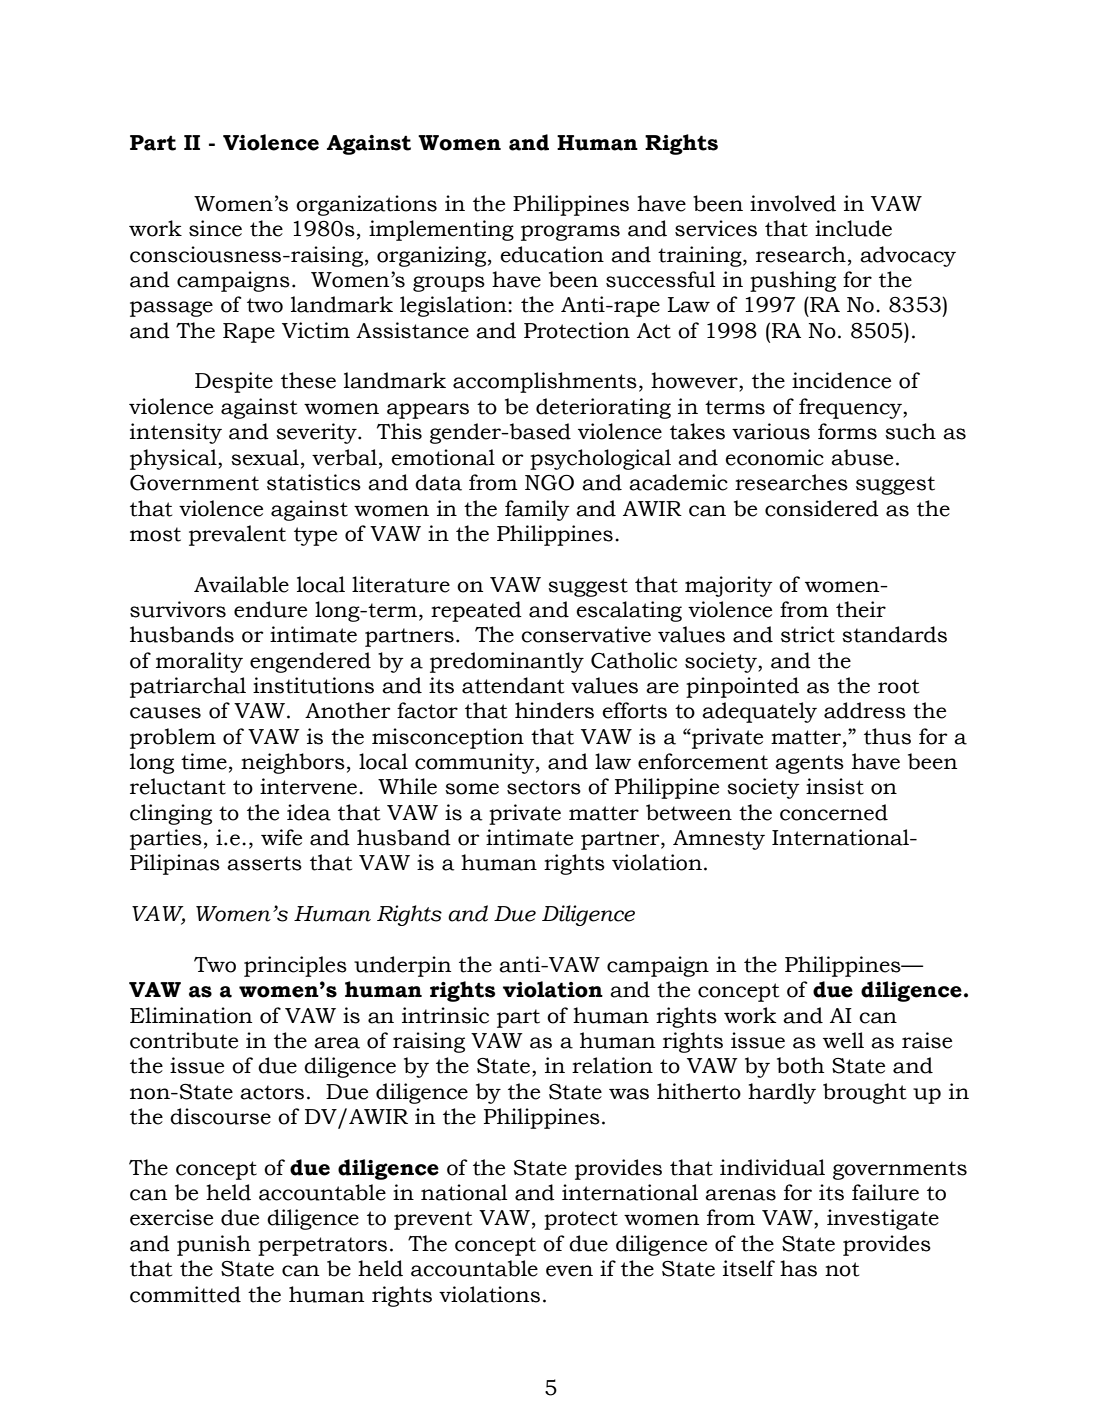 Image resolution: width=1102 pixels, height=1426 pixels. I want to click on forms, so click(847, 431).
